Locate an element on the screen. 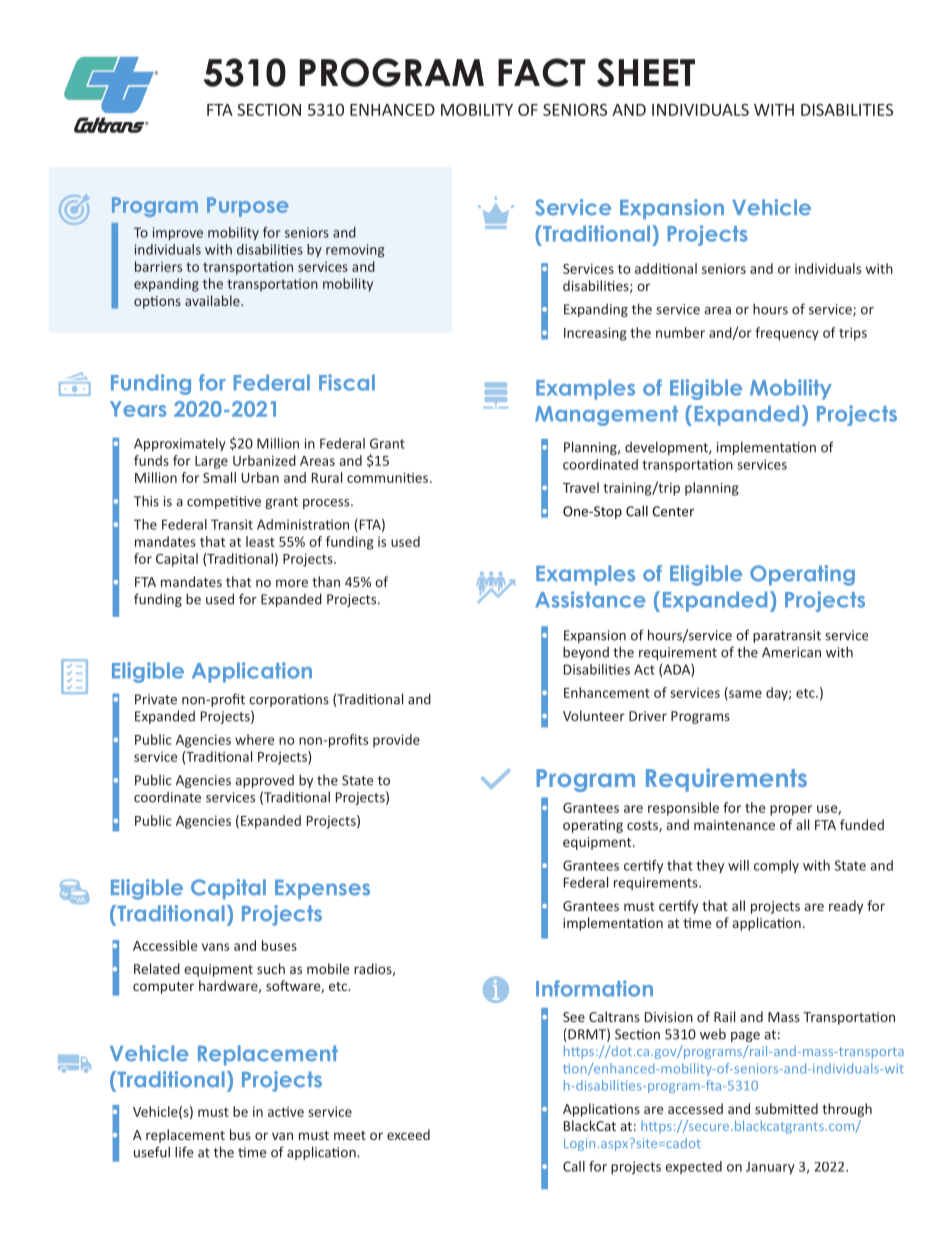 Image resolution: width=952 pixels, height=1233 pixels. life is located at coordinates (184, 1152).
